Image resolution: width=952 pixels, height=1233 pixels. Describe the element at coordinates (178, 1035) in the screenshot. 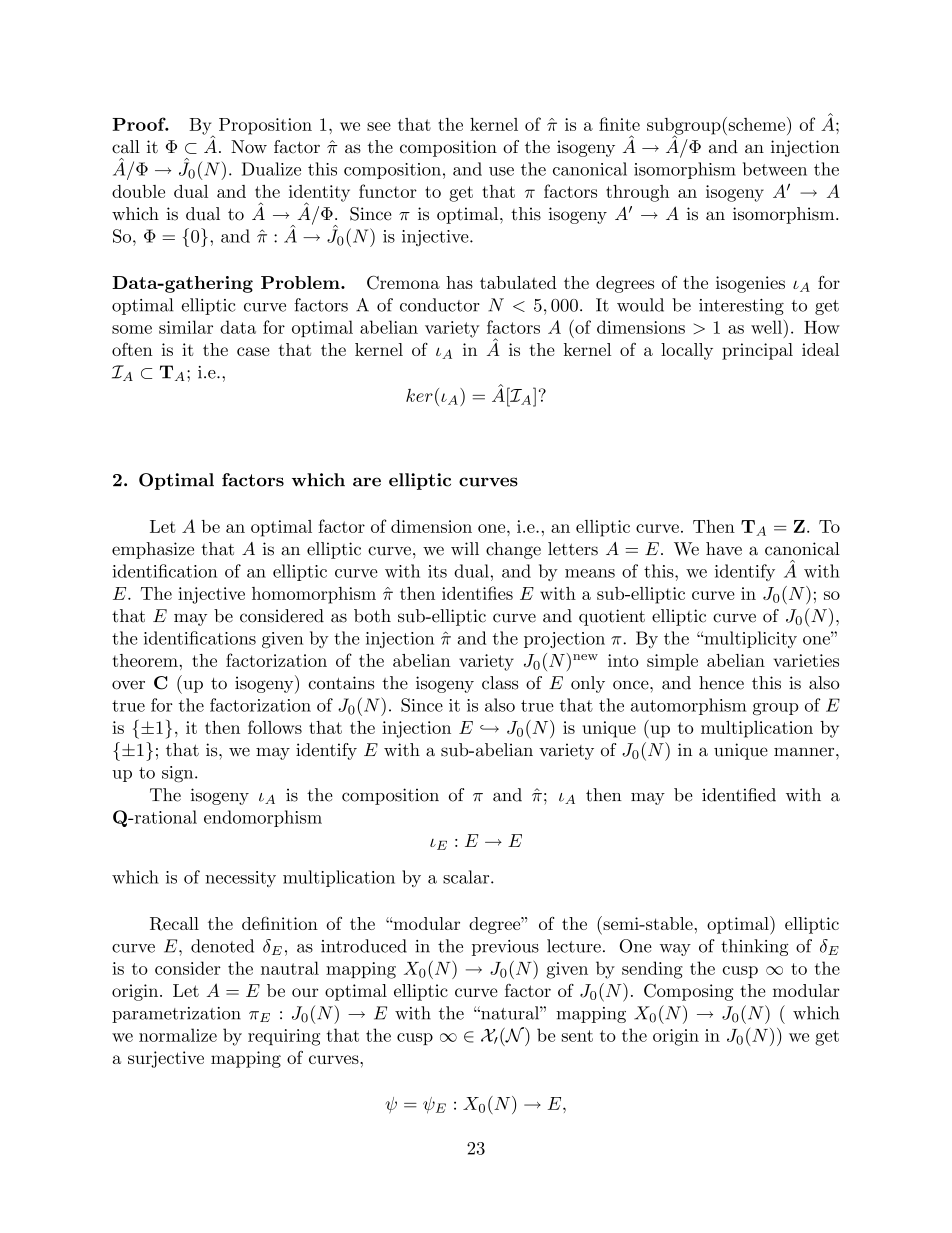

I see `normalize` at that location.
